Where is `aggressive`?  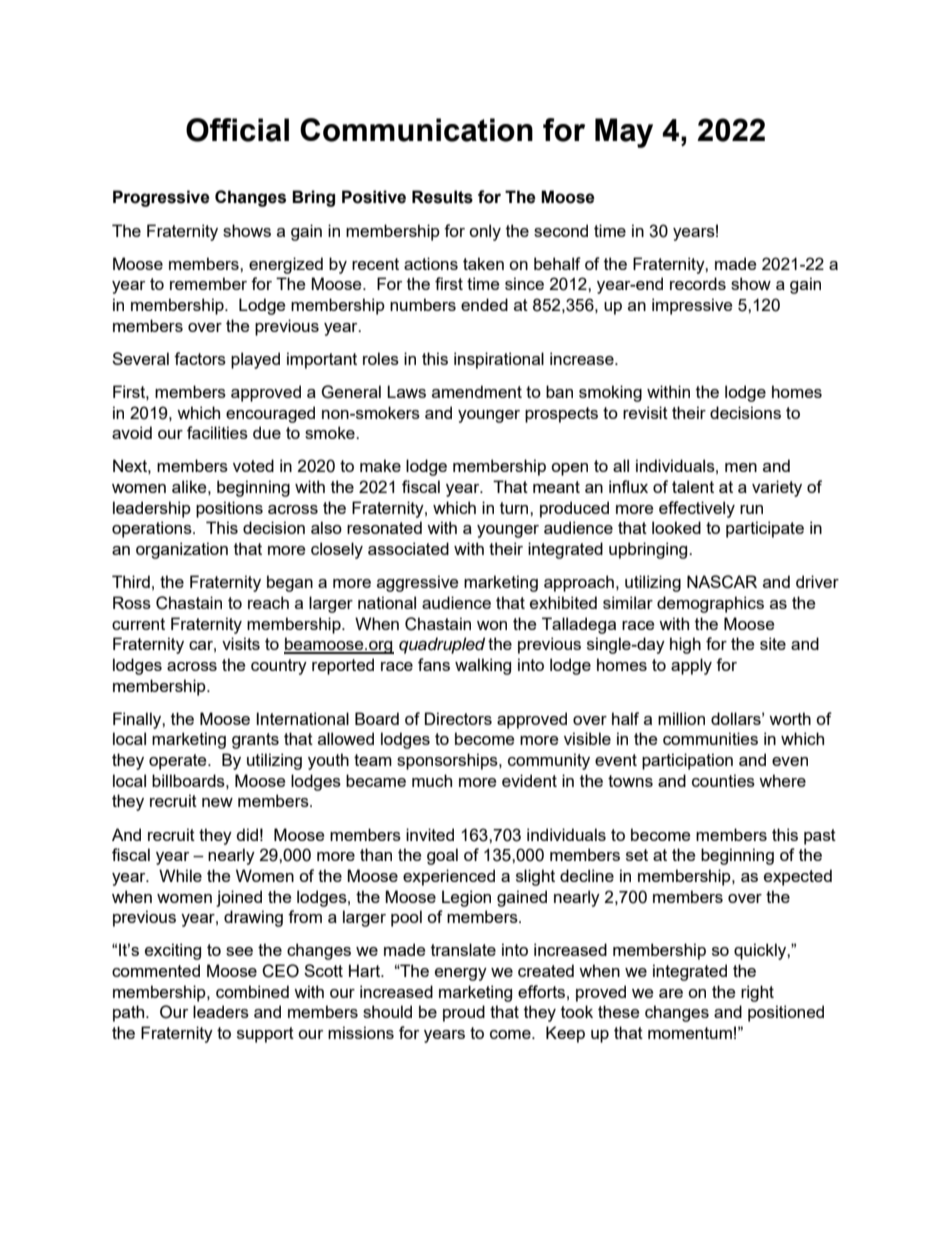 aggressive is located at coordinates (417, 583).
